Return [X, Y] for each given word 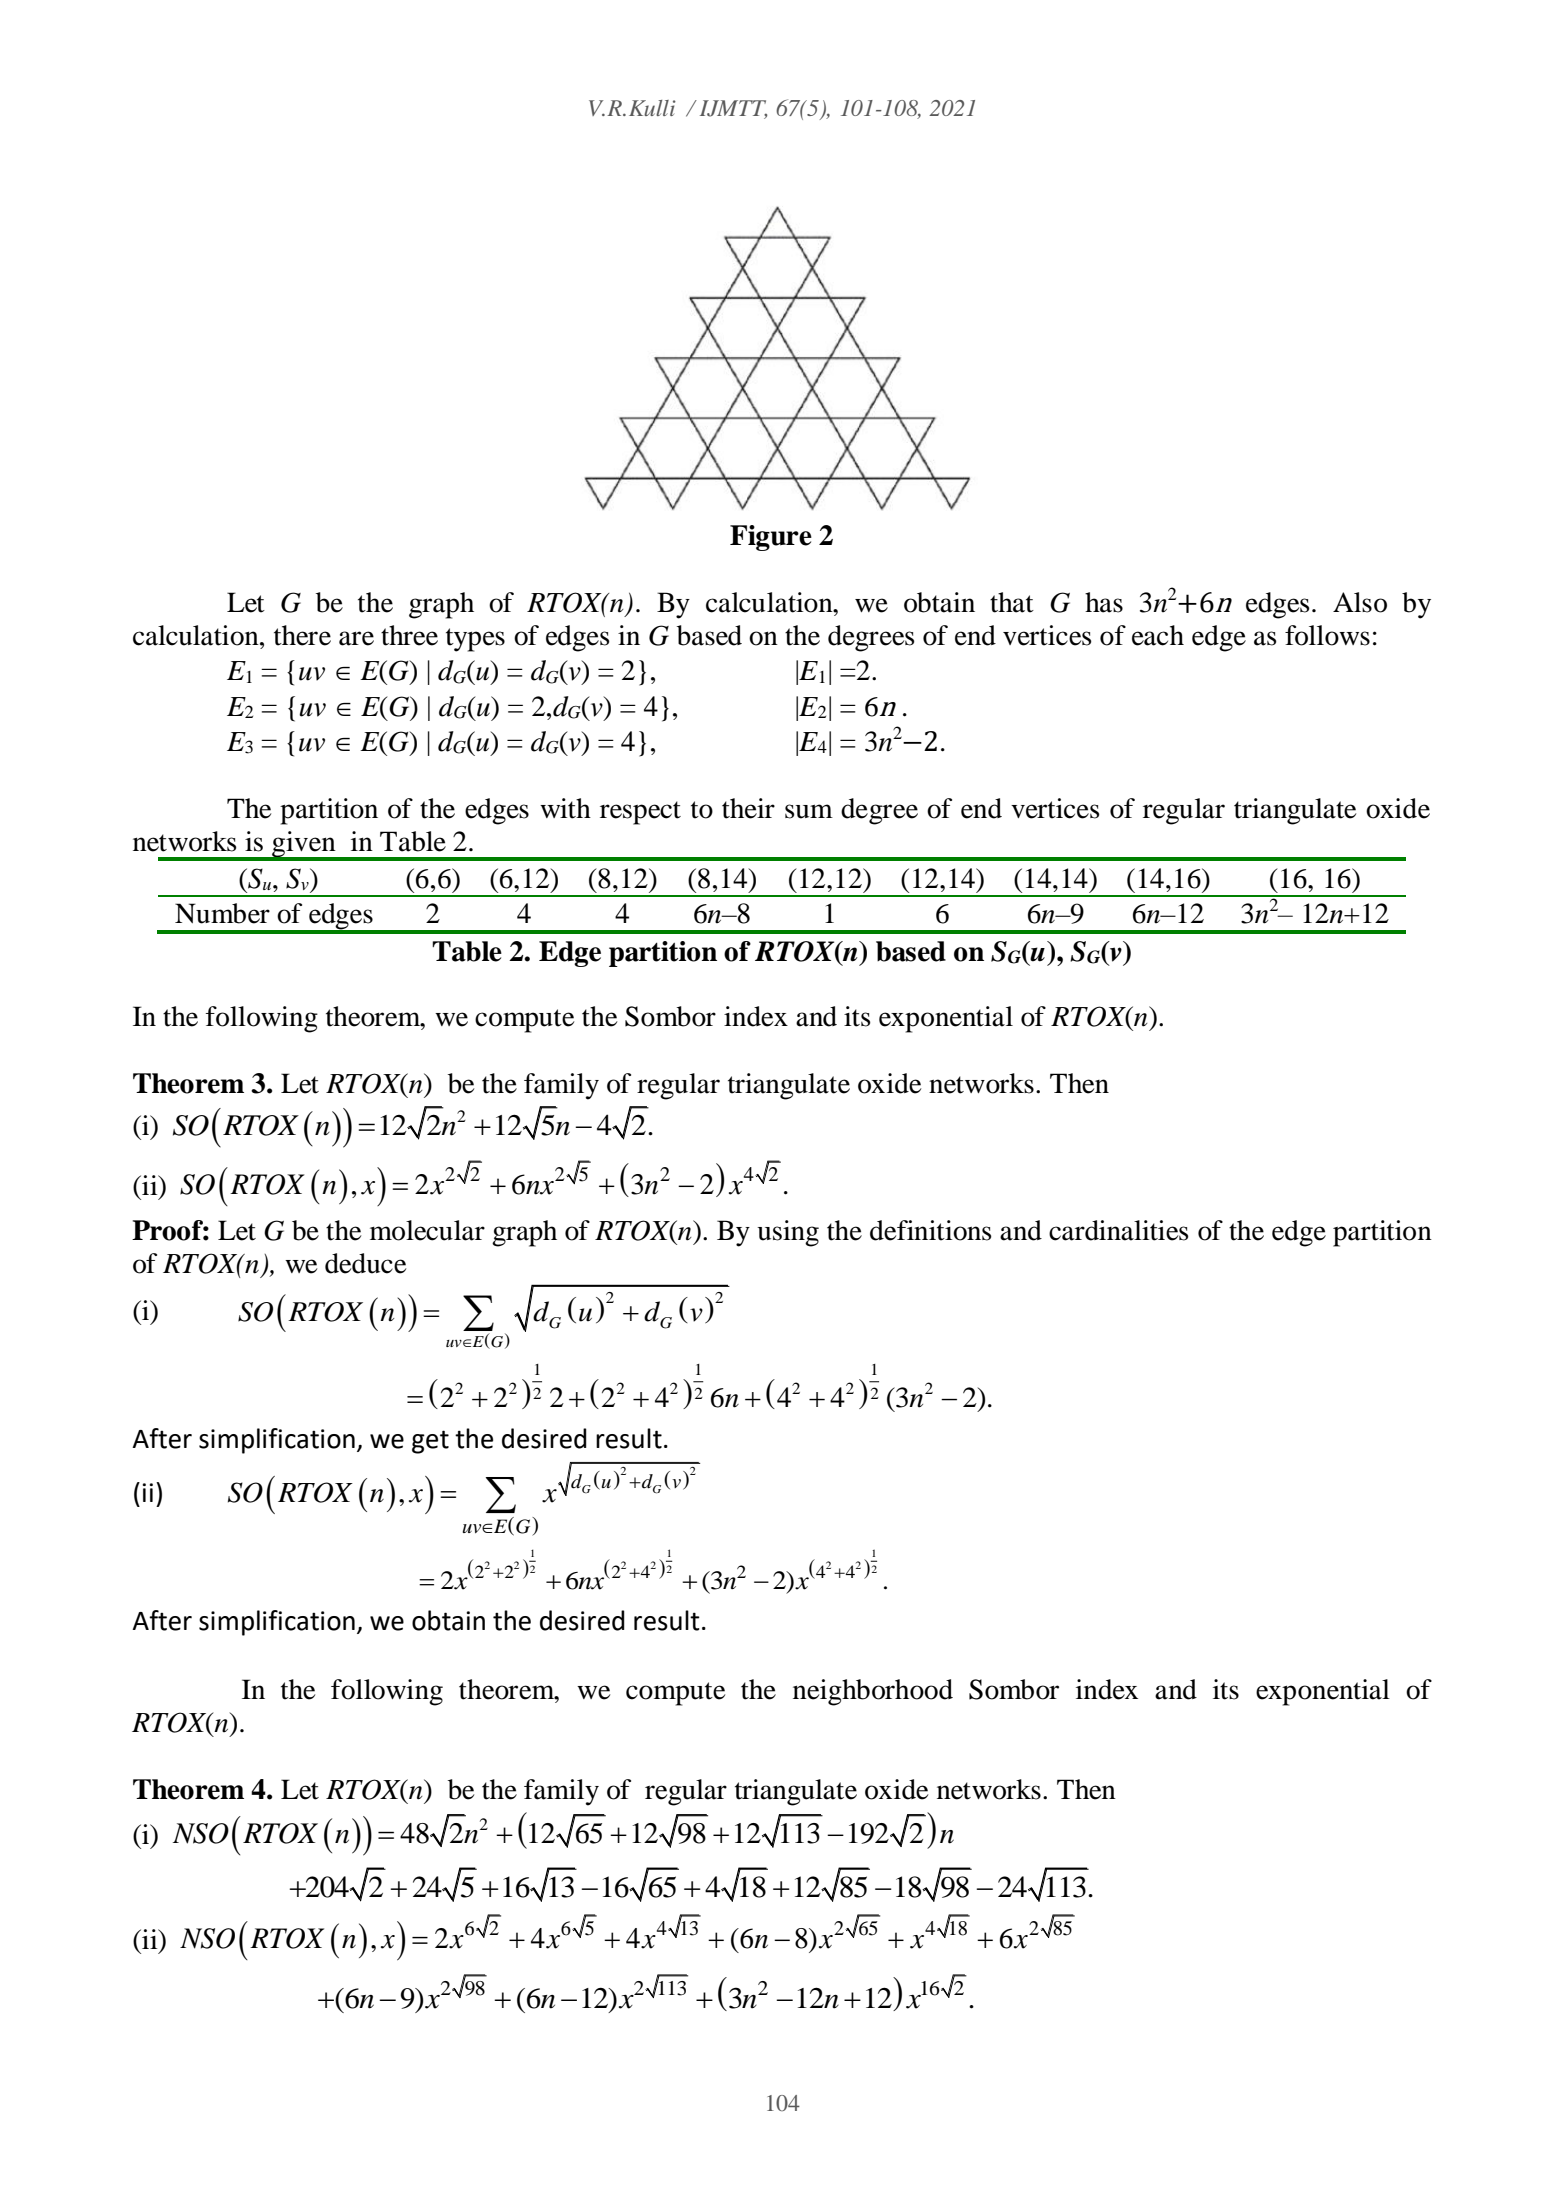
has [1104, 602]
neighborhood [873, 1692]
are [356, 638]
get [430, 1442]
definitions [931, 1230]
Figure [771, 538]
